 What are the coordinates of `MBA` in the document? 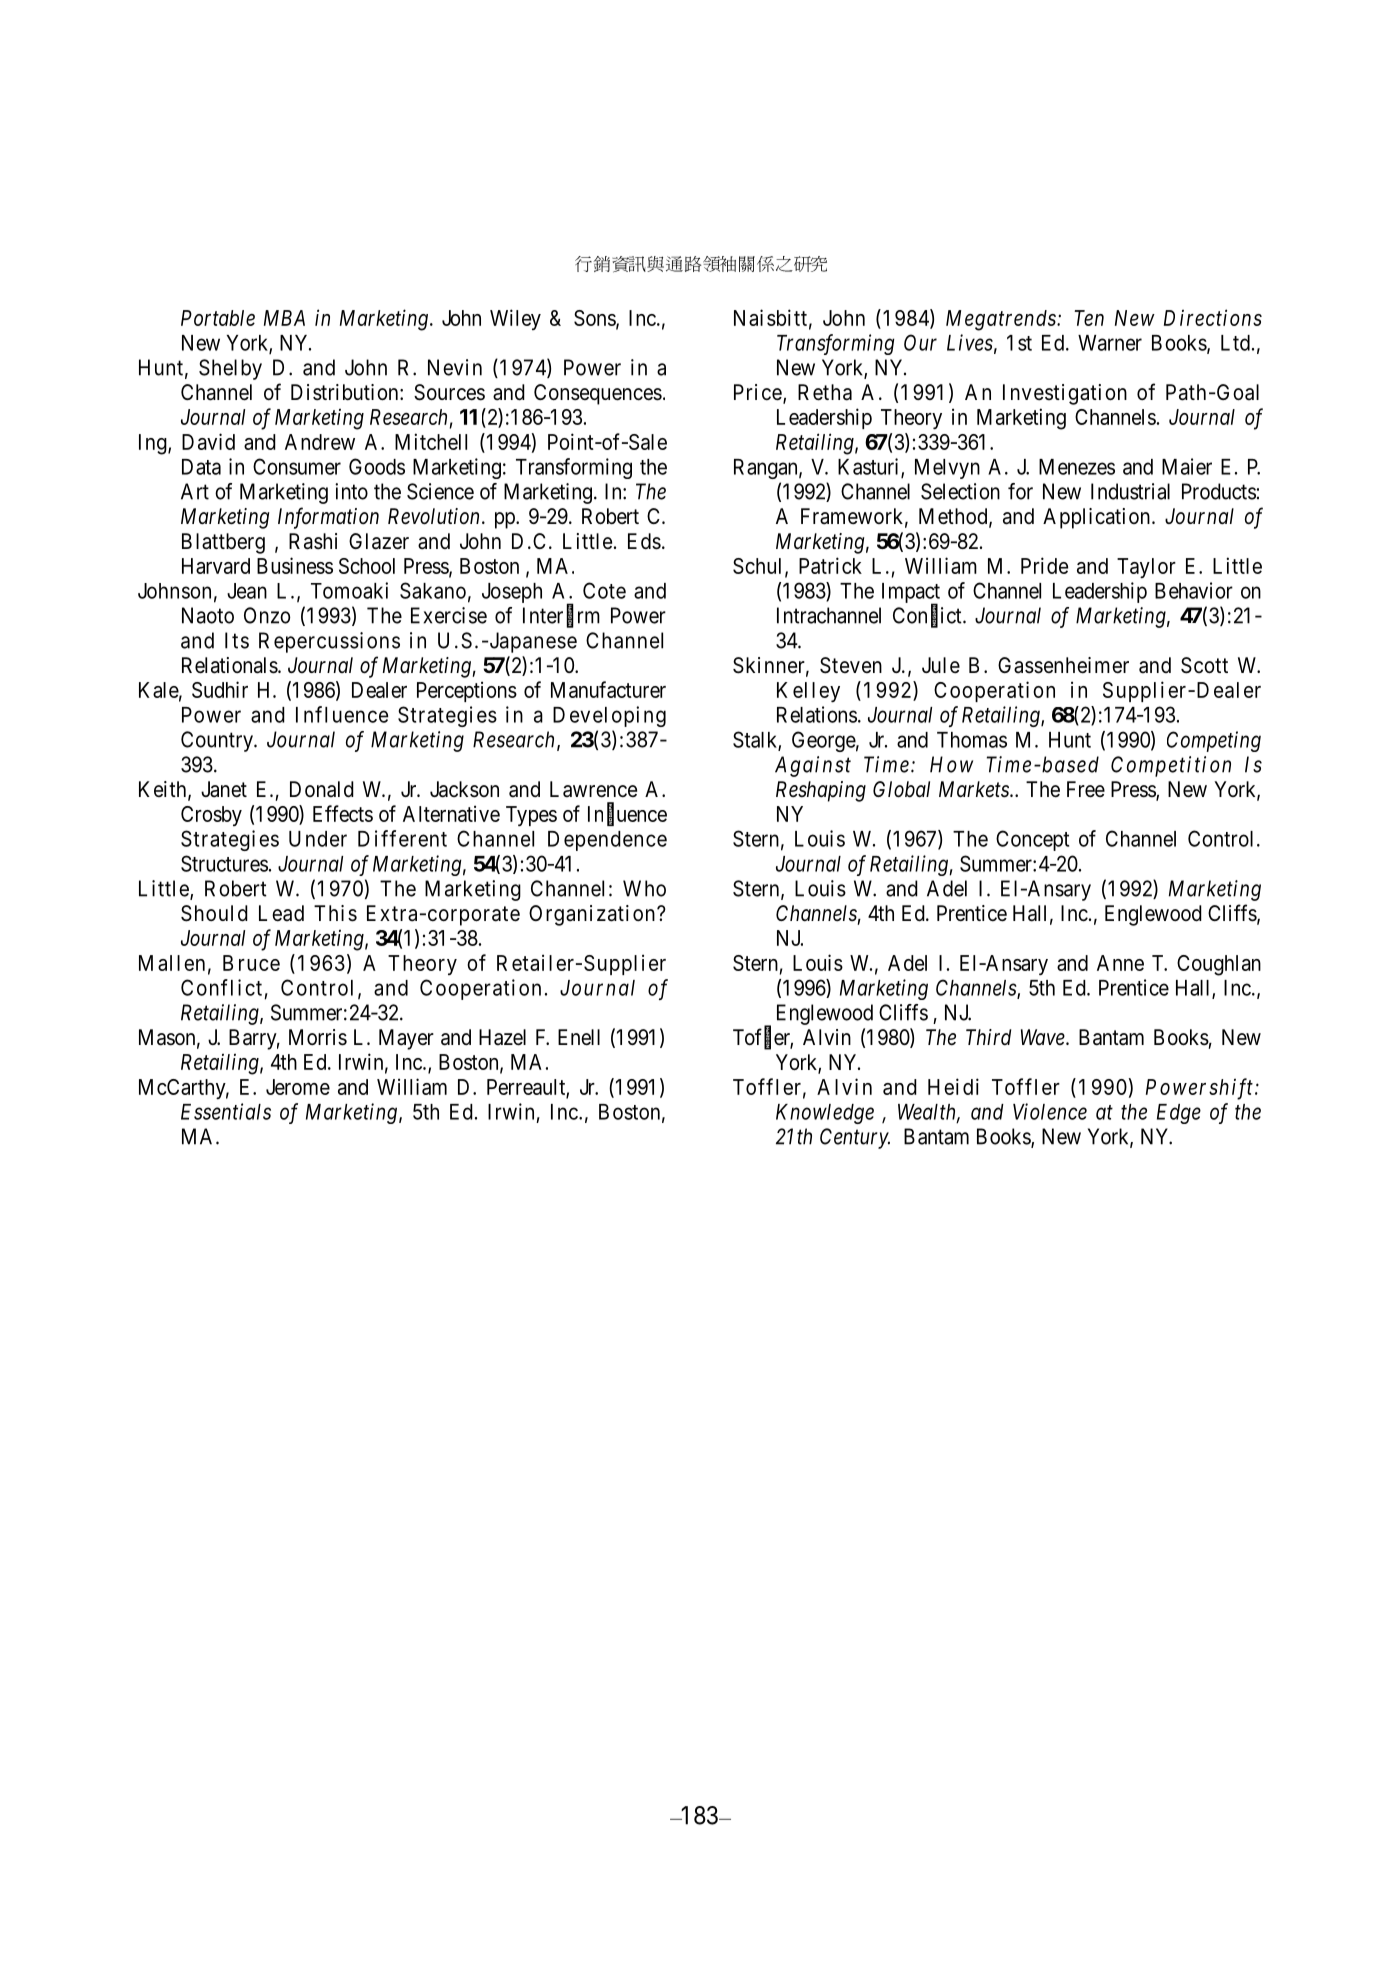 It's located at (284, 318).
